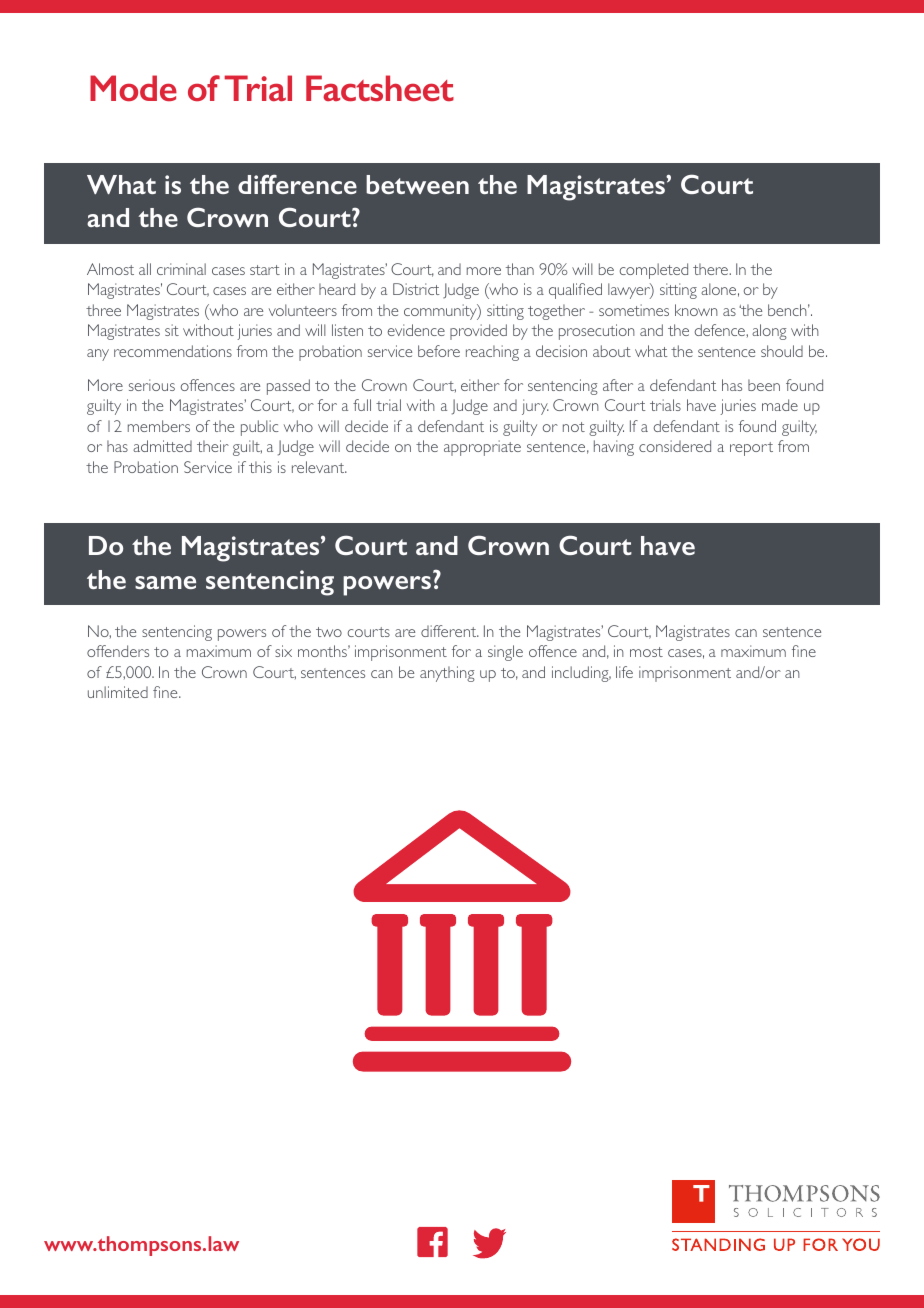 The width and height of the document is (924, 1308). What do you see at coordinates (133, 88) in the document?
I see `Mode` at bounding box center [133, 88].
